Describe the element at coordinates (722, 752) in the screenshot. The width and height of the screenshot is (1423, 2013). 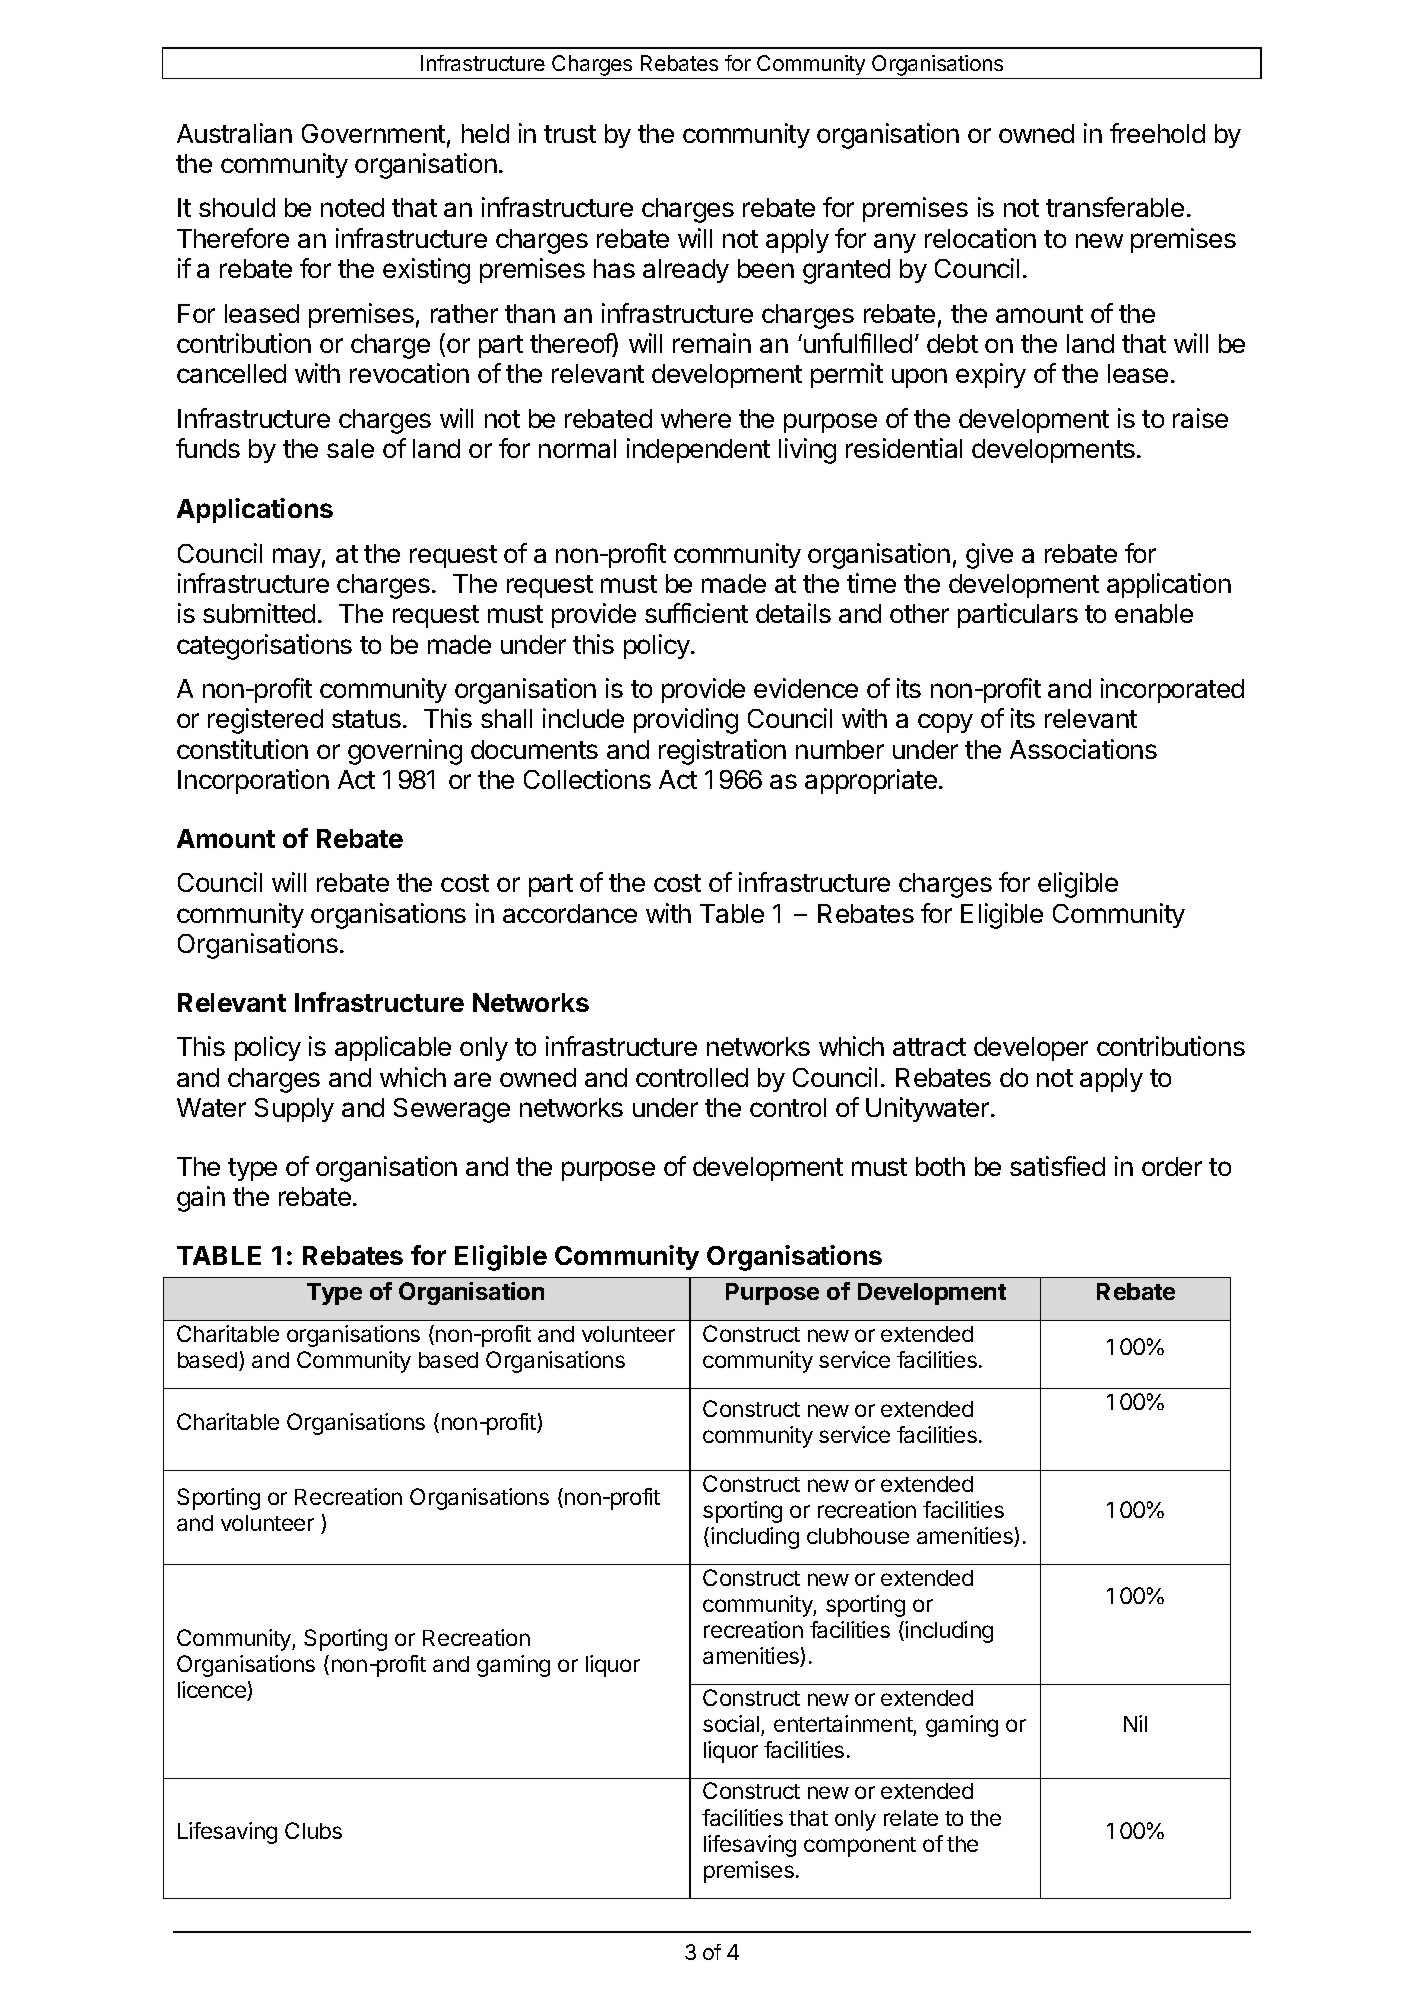
I see `registration` at that location.
